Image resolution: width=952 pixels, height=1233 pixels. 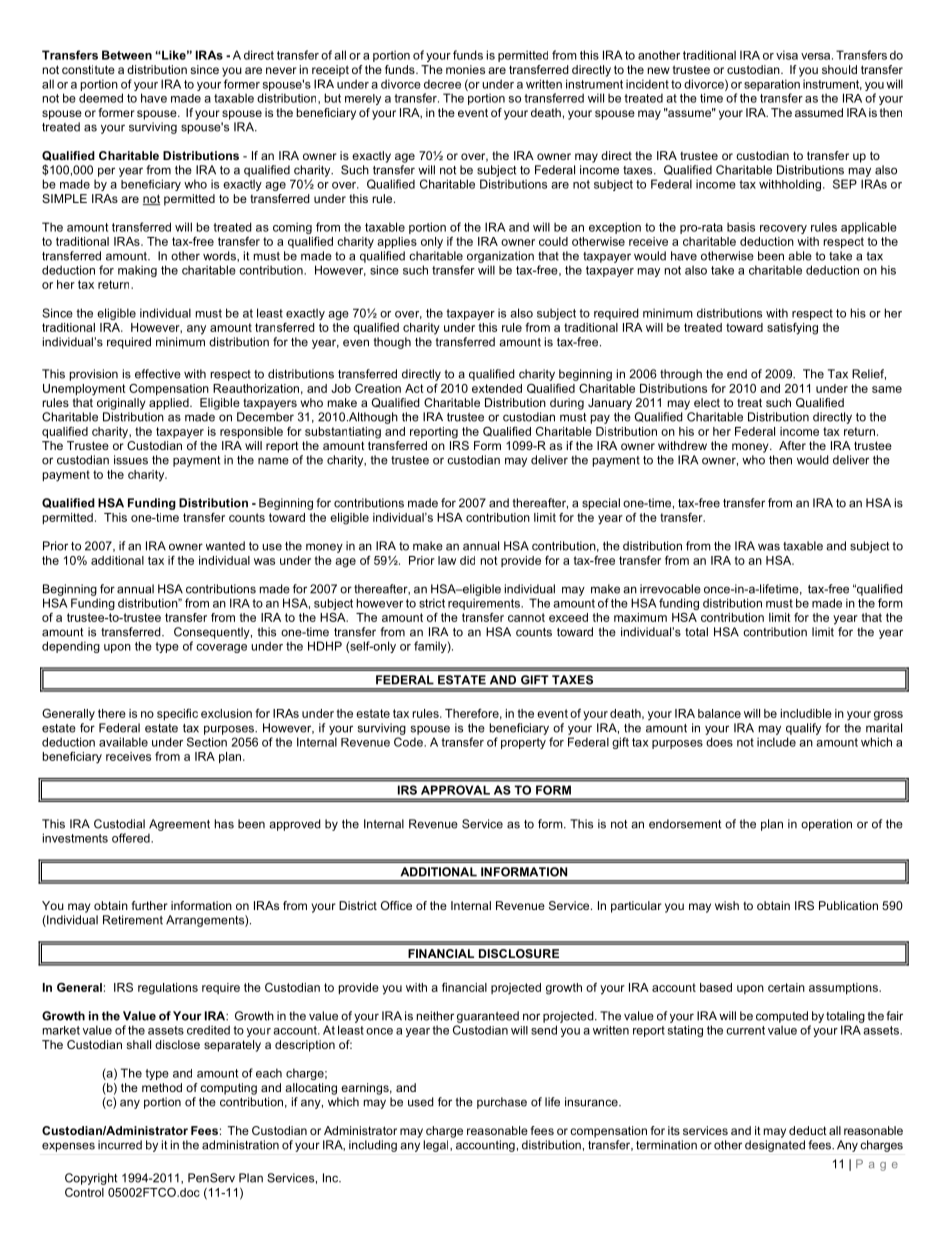 I want to click on monies, so click(x=465, y=69).
